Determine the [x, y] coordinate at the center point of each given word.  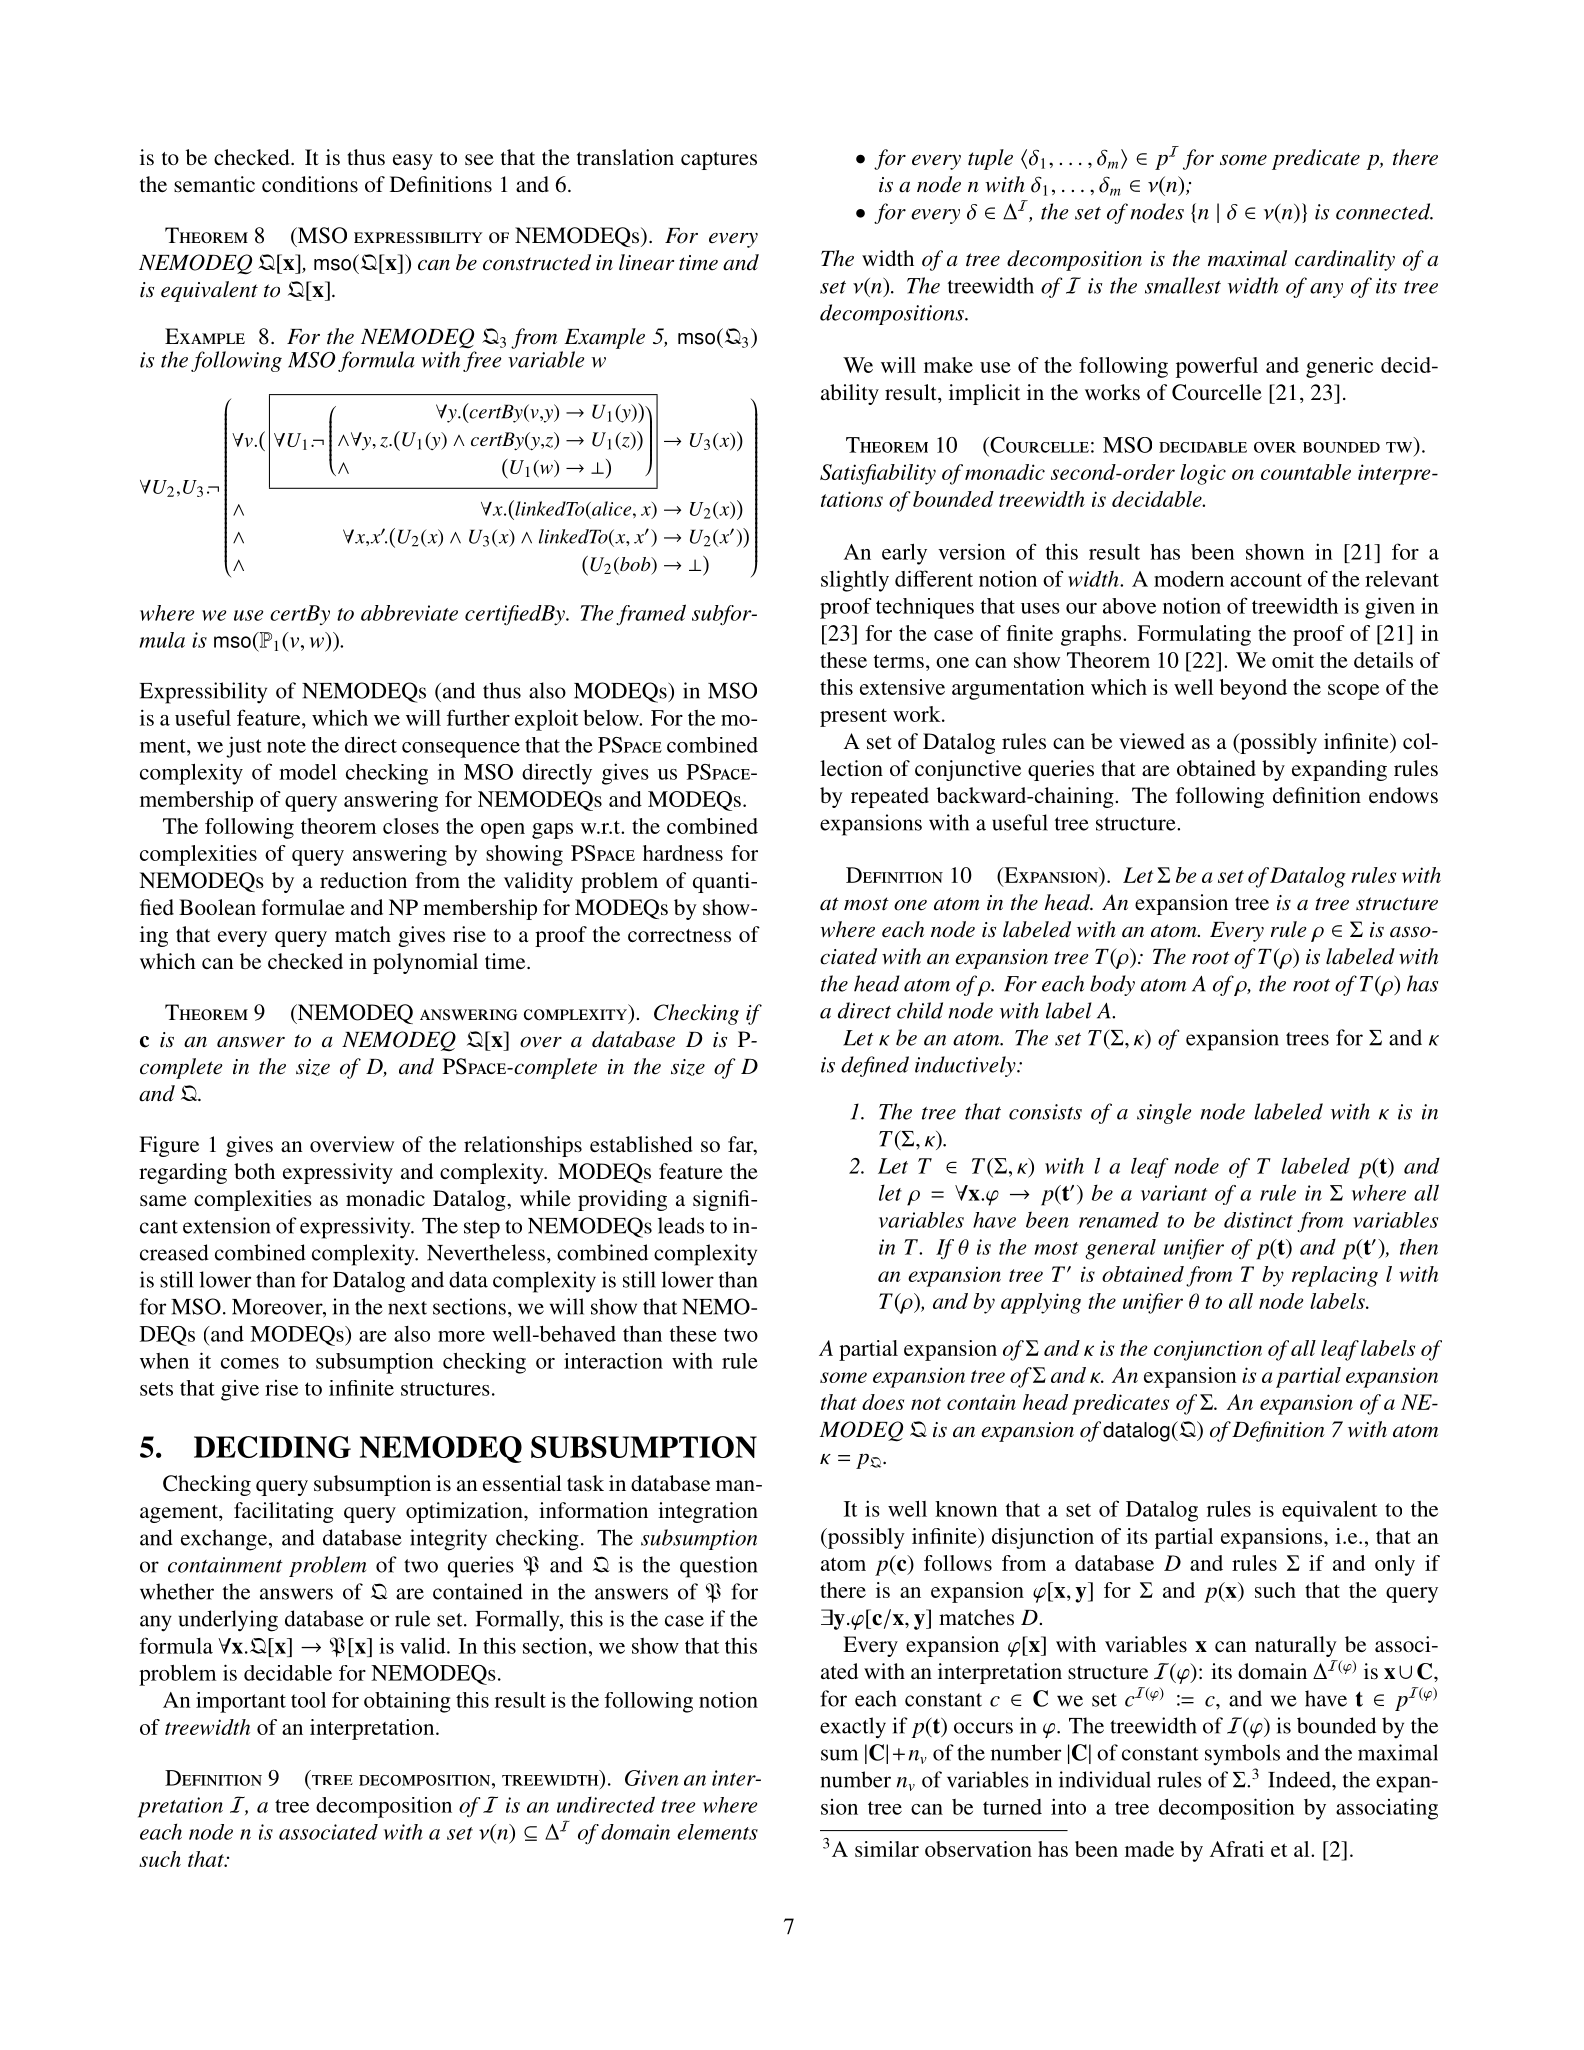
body [1112, 985]
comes [250, 1363]
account [1266, 580]
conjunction [1208, 1350]
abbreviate [409, 613]
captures [719, 161]
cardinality [1345, 260]
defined [875, 1066]
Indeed [1300, 1779]
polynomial [425, 963]
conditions [310, 184]
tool [308, 1700]
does [883, 1402]
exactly [853, 1728]
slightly [855, 581]
